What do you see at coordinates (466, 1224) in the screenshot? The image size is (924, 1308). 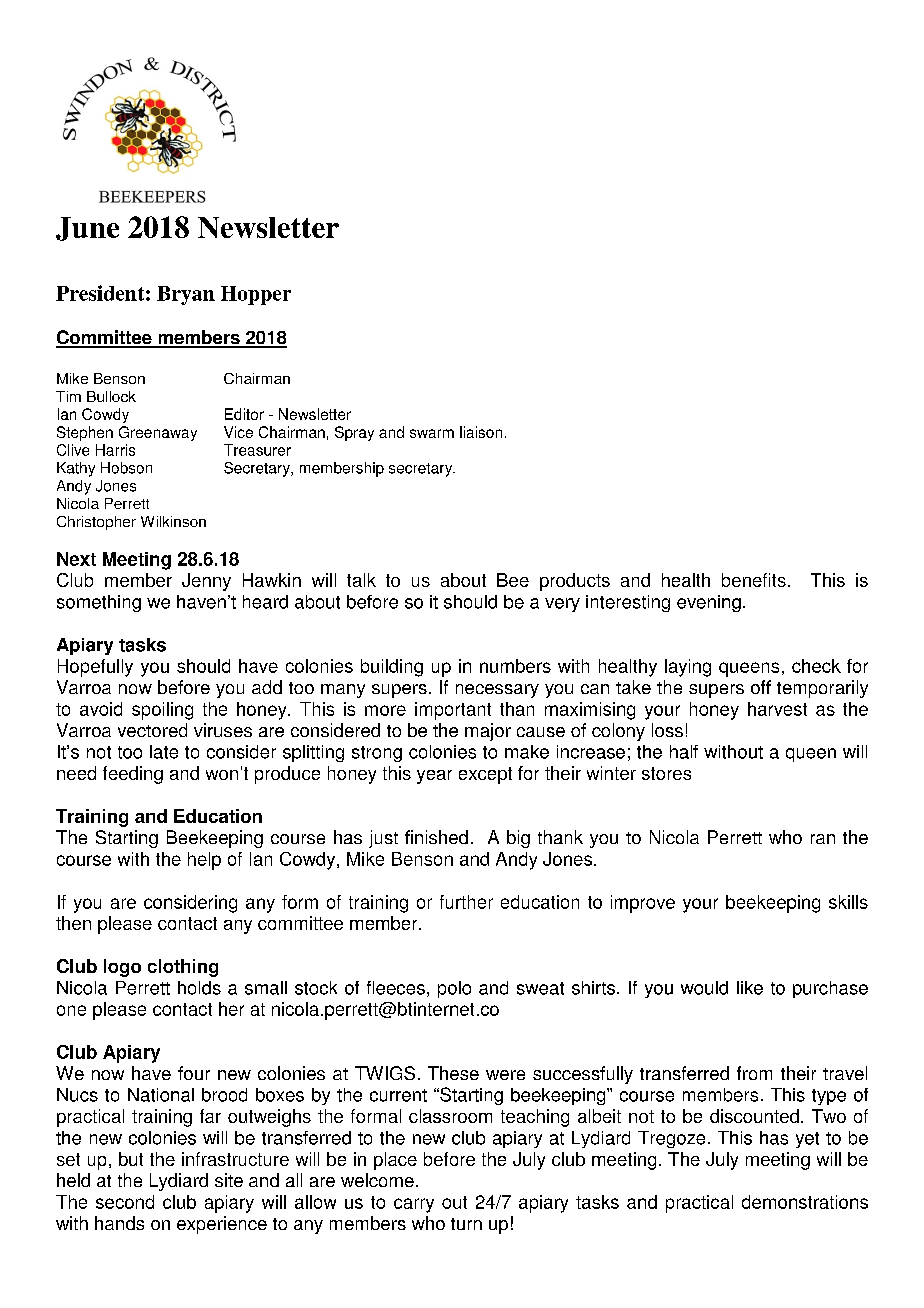 I see `turn` at bounding box center [466, 1224].
